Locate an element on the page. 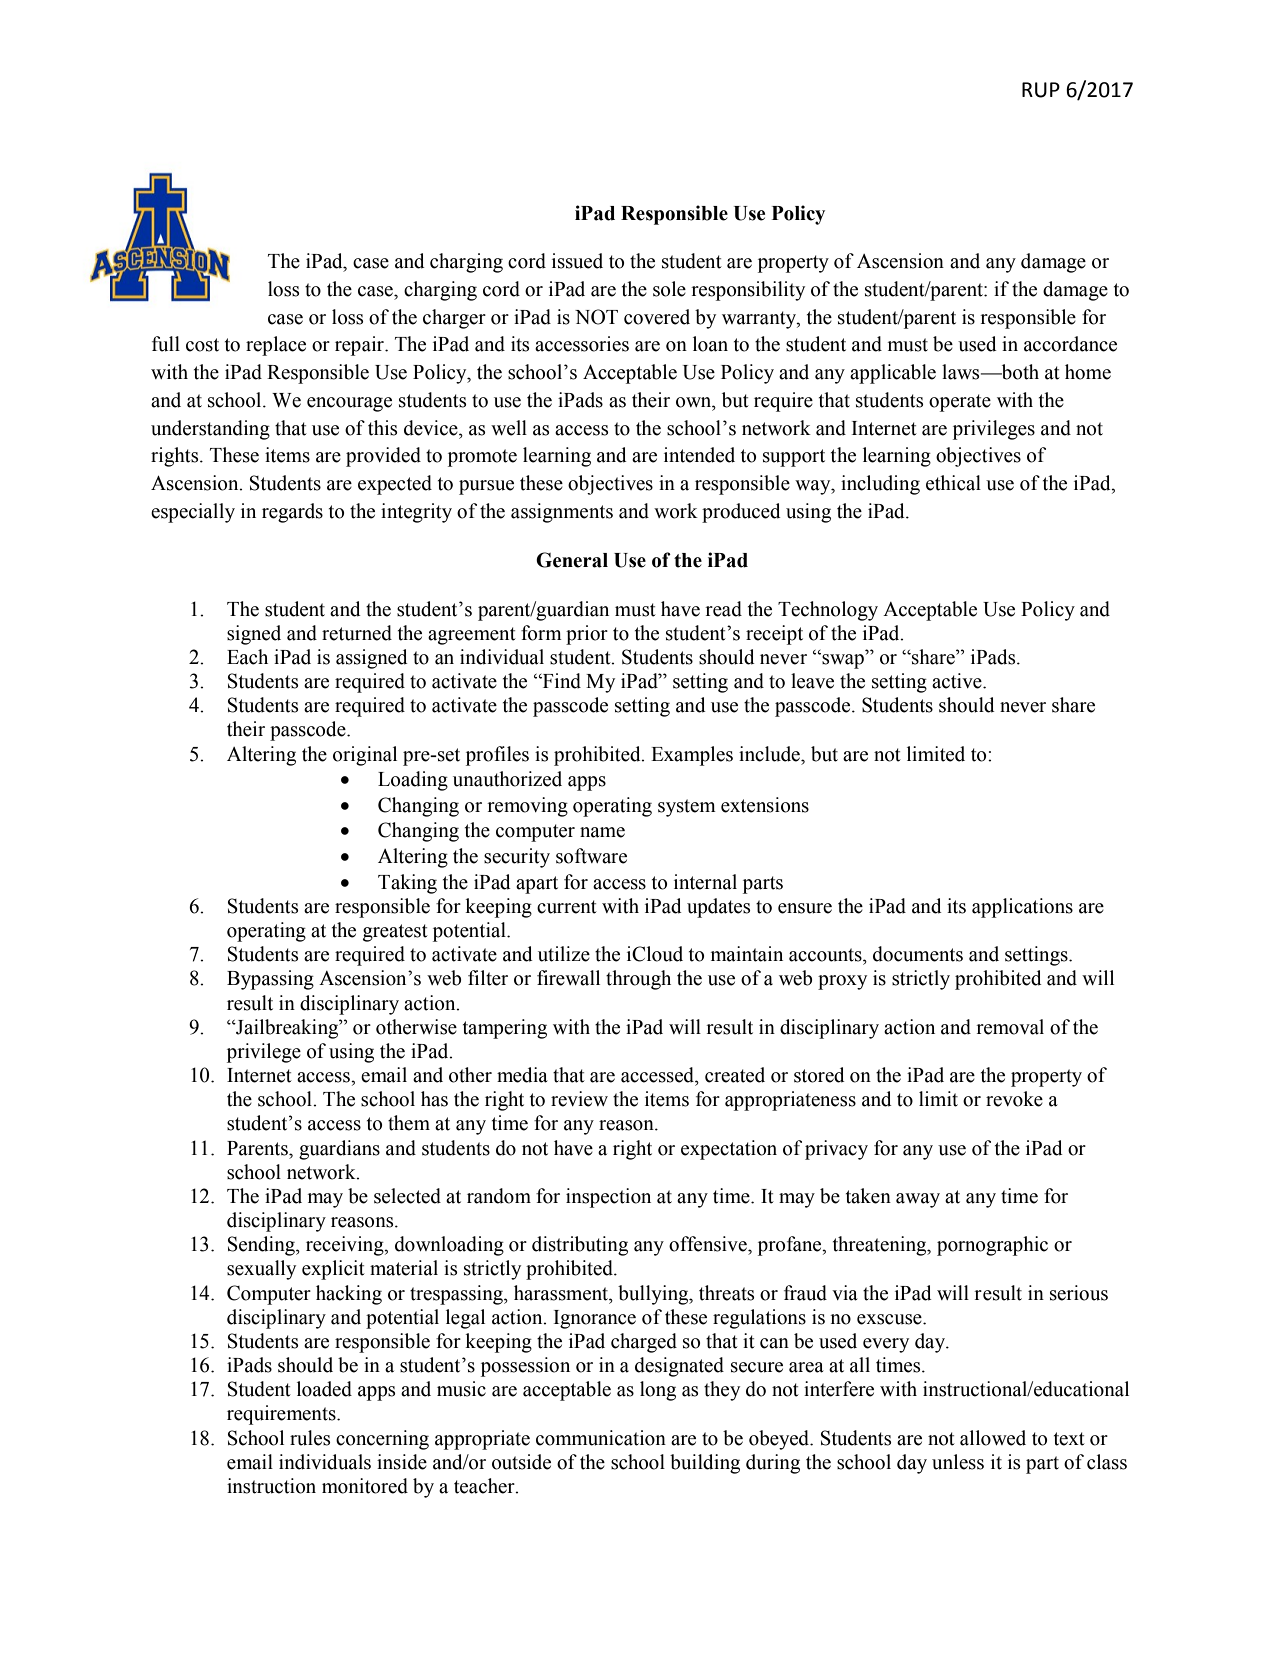 This document has height=1664, width=1285. through is located at coordinates (638, 980).
